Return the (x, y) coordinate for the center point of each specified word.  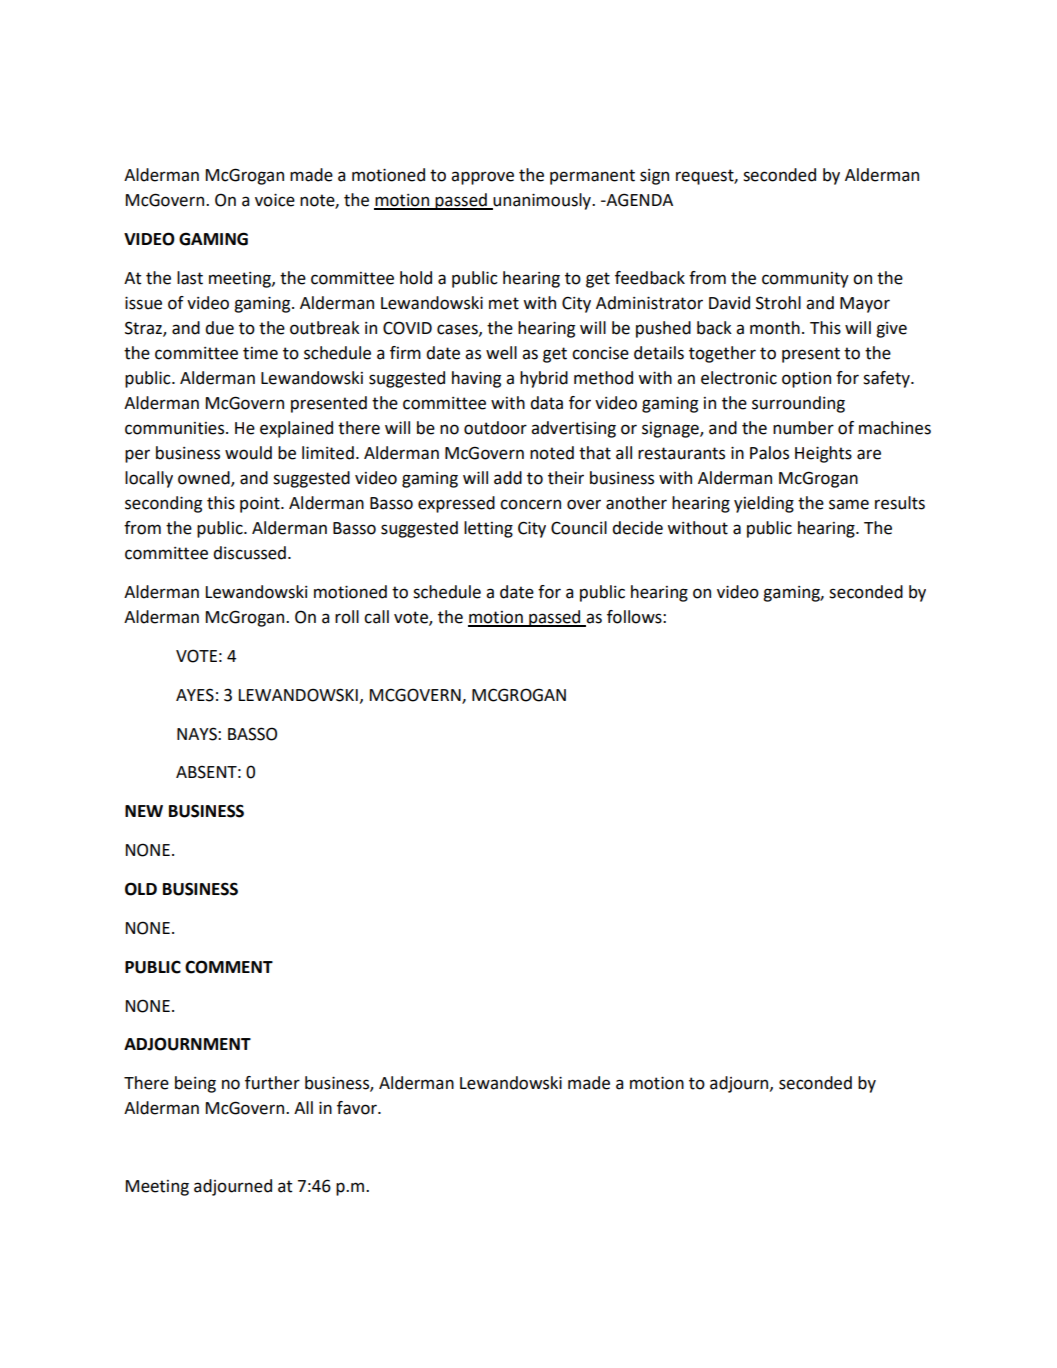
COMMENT (229, 967)
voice (275, 200)
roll (347, 617)
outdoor (495, 428)
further (272, 1083)
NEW (144, 811)
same (849, 504)
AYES (195, 695)
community (805, 280)
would (248, 453)
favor (358, 1108)
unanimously (542, 201)
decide (637, 528)
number (803, 428)
